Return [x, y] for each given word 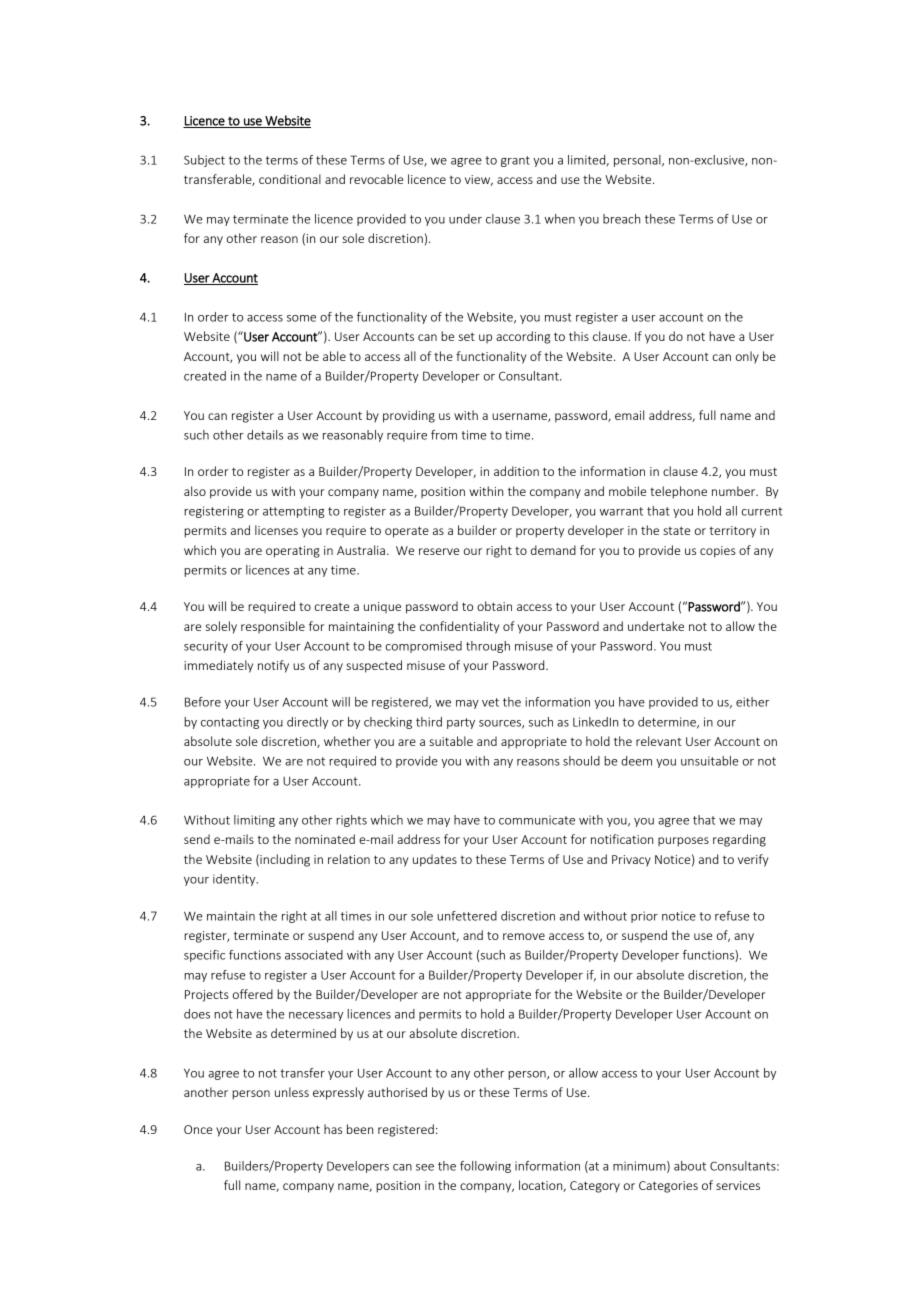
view [479, 180]
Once [198, 1129]
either [752, 702]
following [485, 1167]
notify [273, 666]
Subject [204, 161]
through [488, 647]
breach [621, 219]
